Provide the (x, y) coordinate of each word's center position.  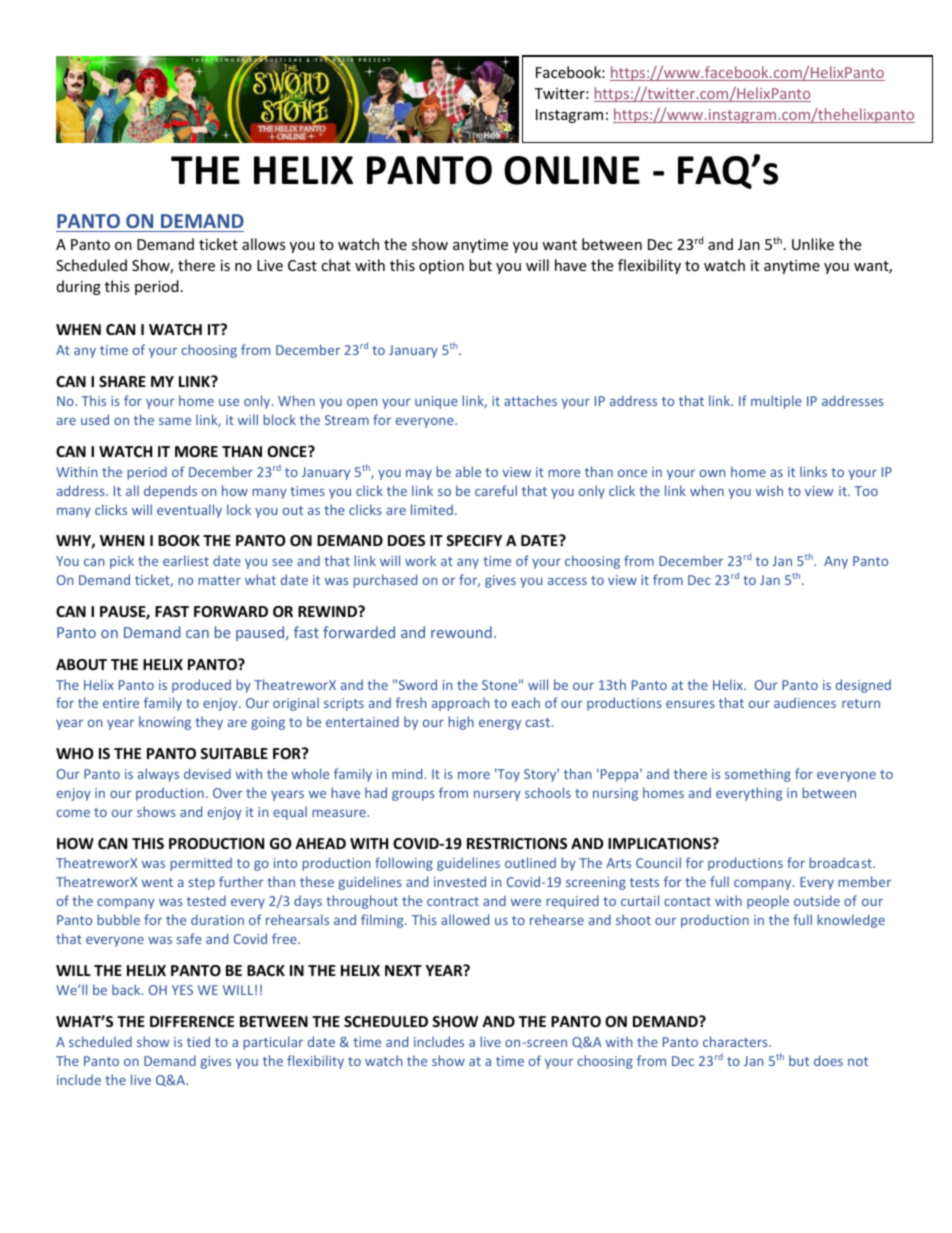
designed (863, 686)
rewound (461, 632)
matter (219, 580)
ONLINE (572, 170)
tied (198, 1041)
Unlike (813, 244)
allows (264, 244)
